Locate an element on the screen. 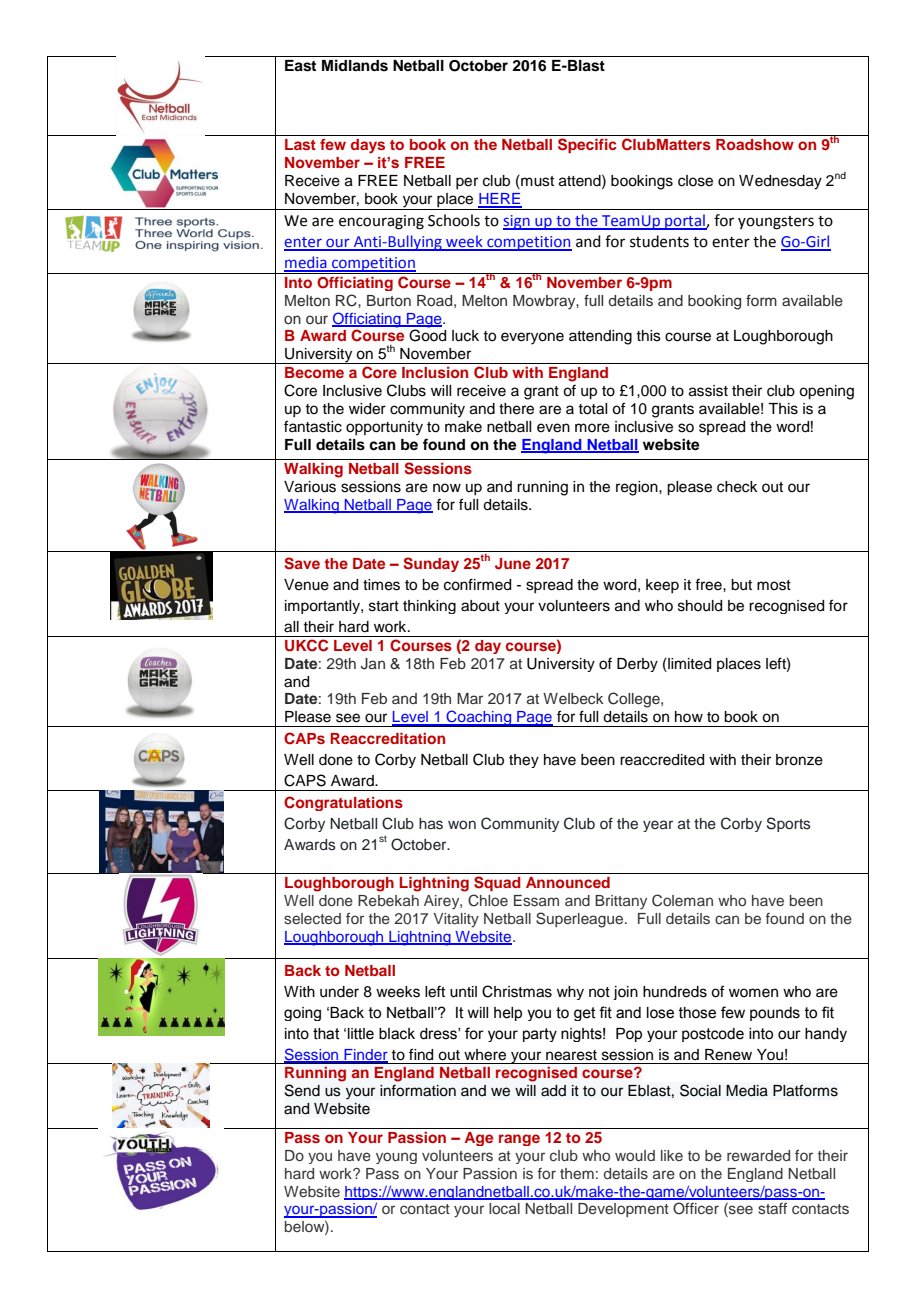 This screenshot has height=1308, width=924. most is located at coordinates (774, 585).
